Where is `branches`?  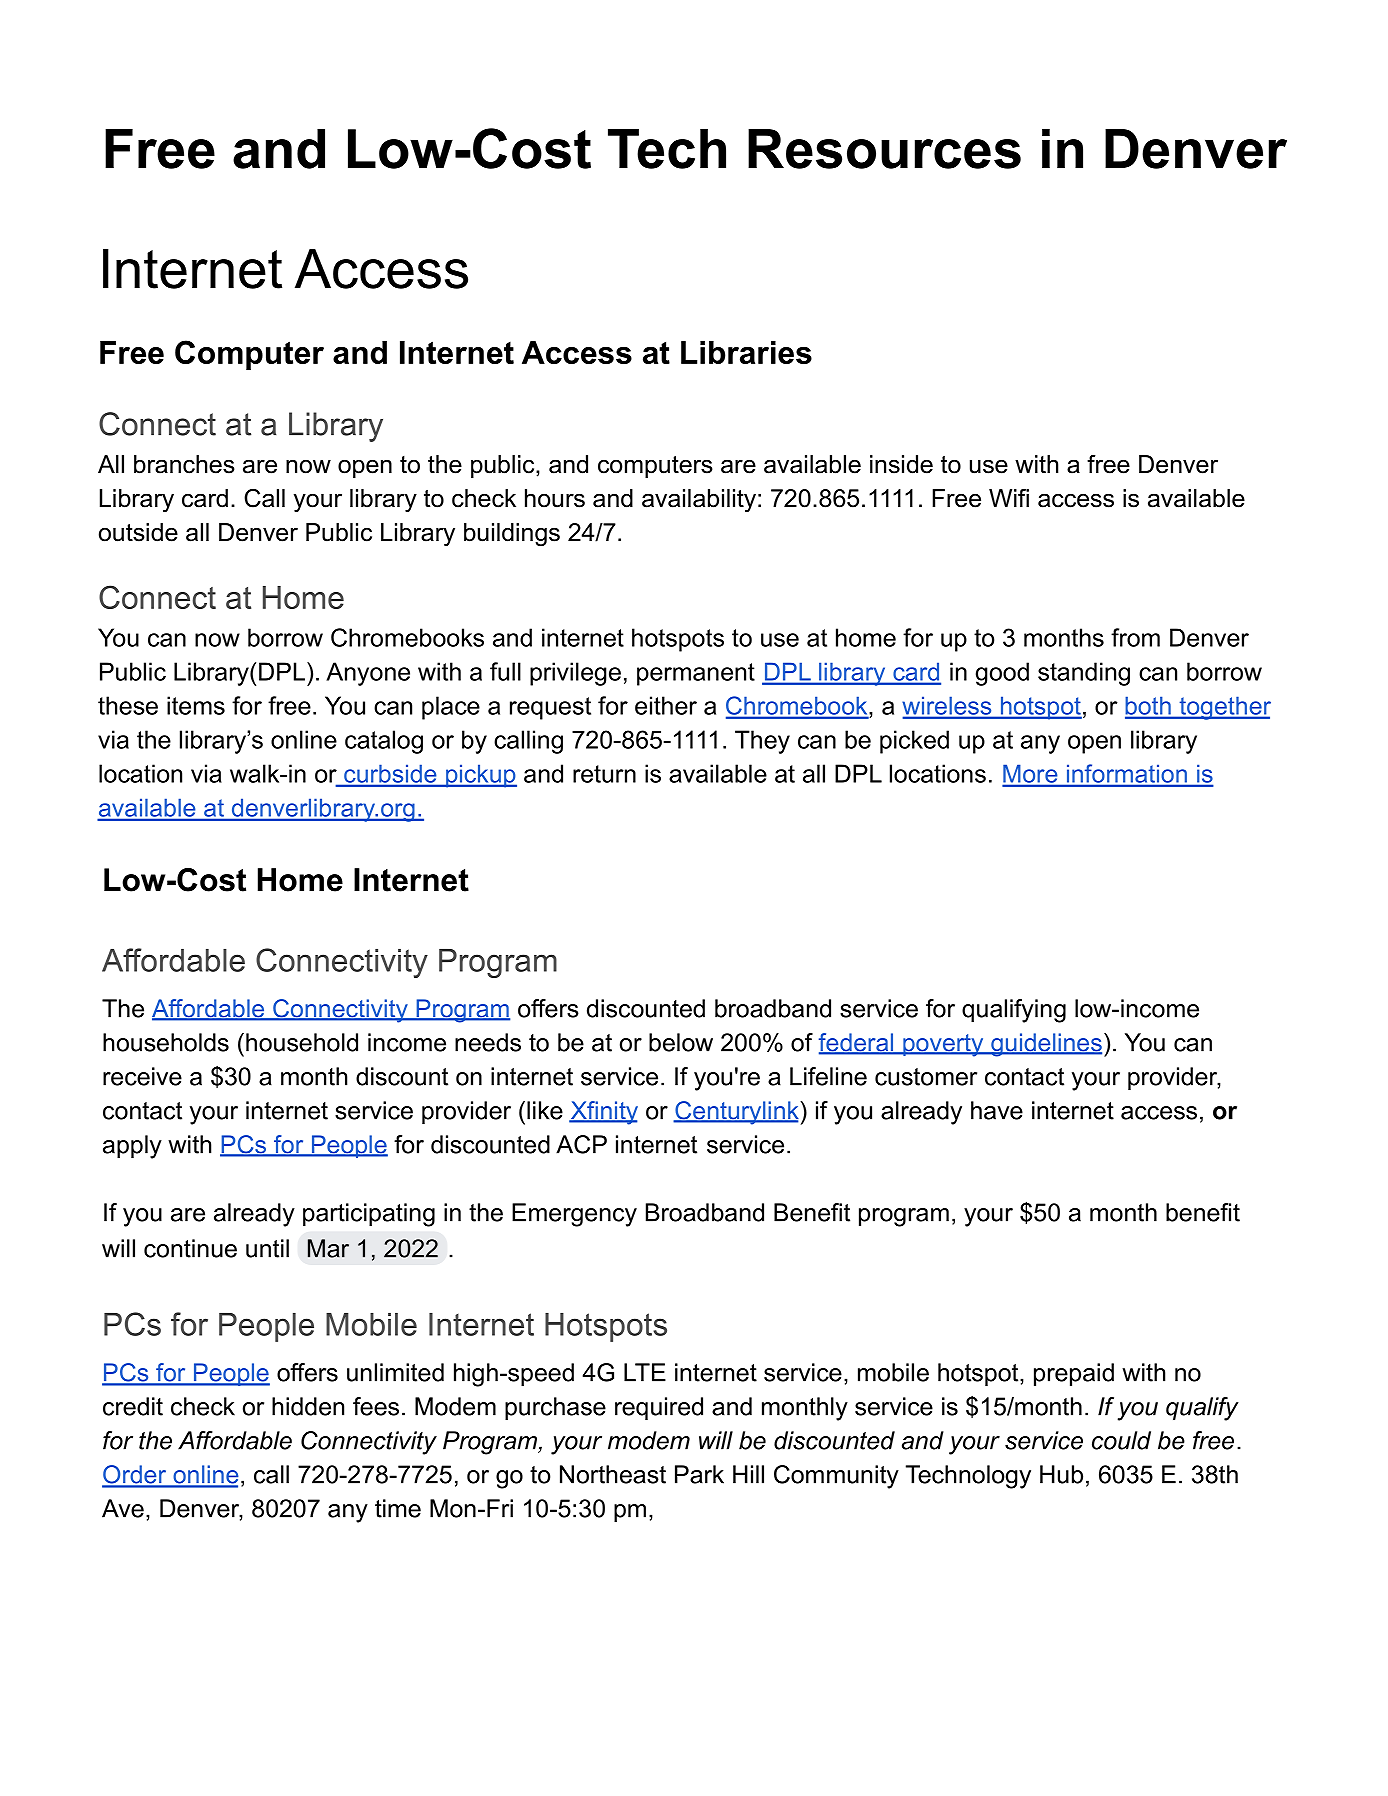 branches is located at coordinates (184, 464).
